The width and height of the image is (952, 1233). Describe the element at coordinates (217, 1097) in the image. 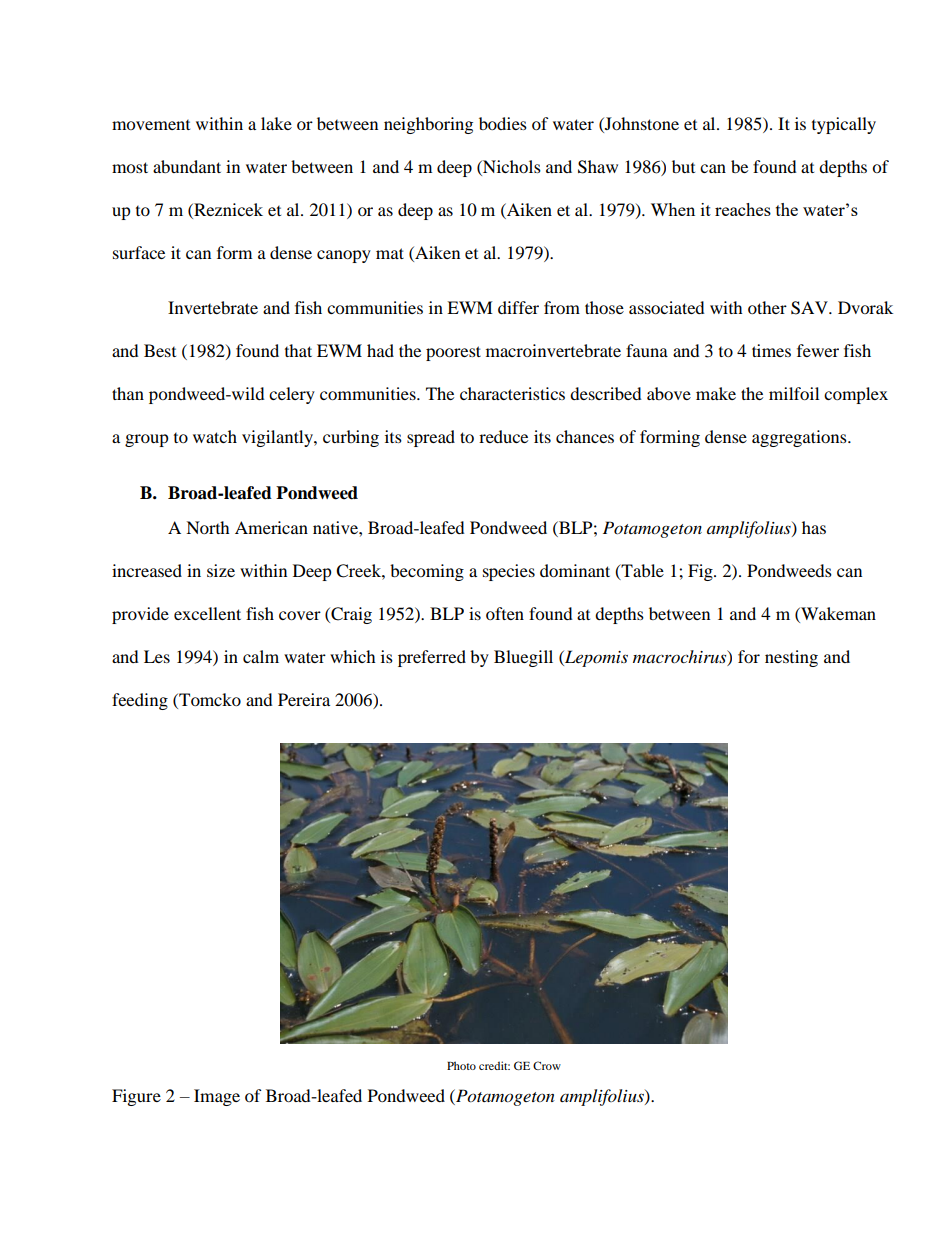

I see `Image` at that location.
